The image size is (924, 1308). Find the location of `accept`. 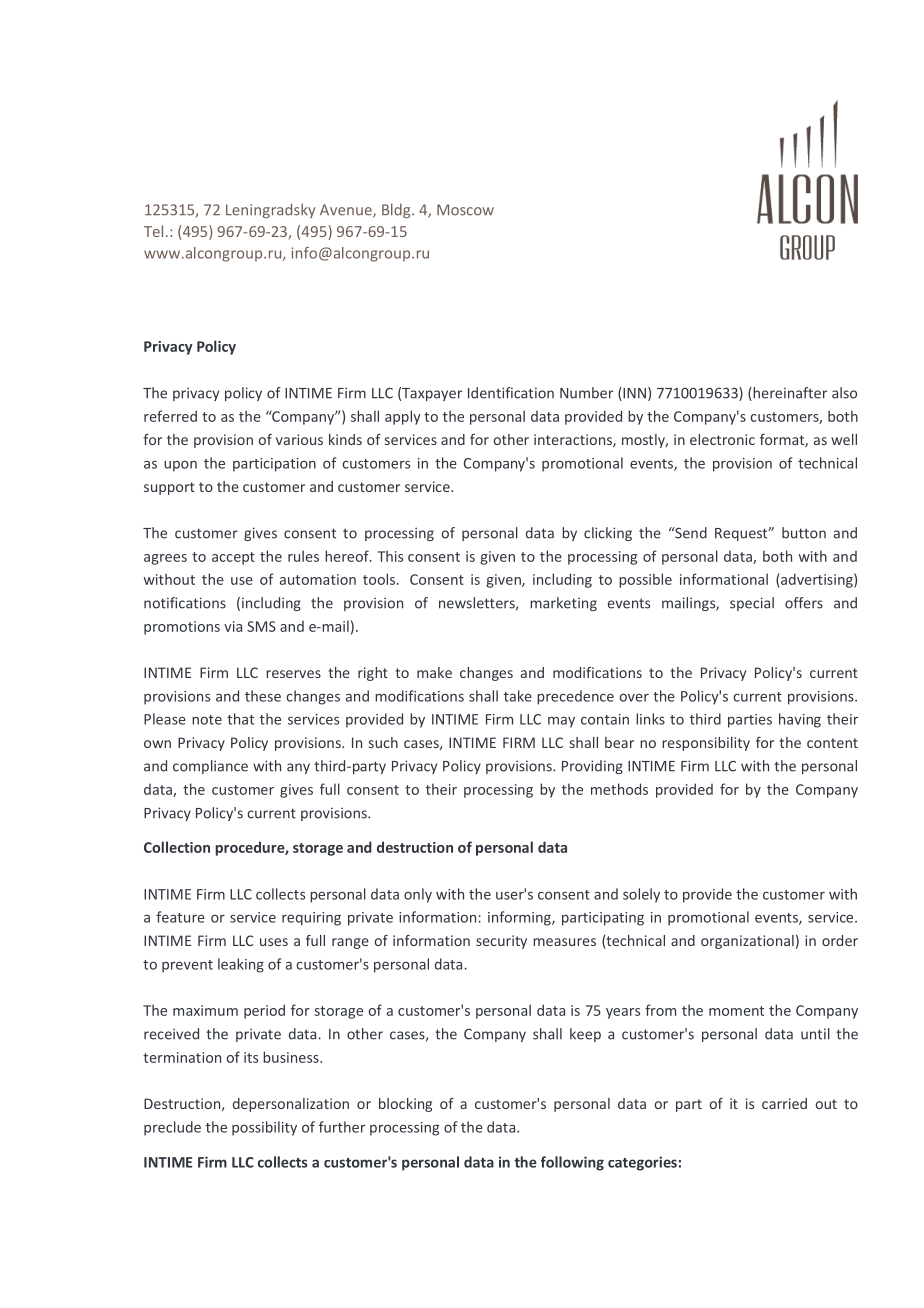

accept is located at coordinates (233, 558).
